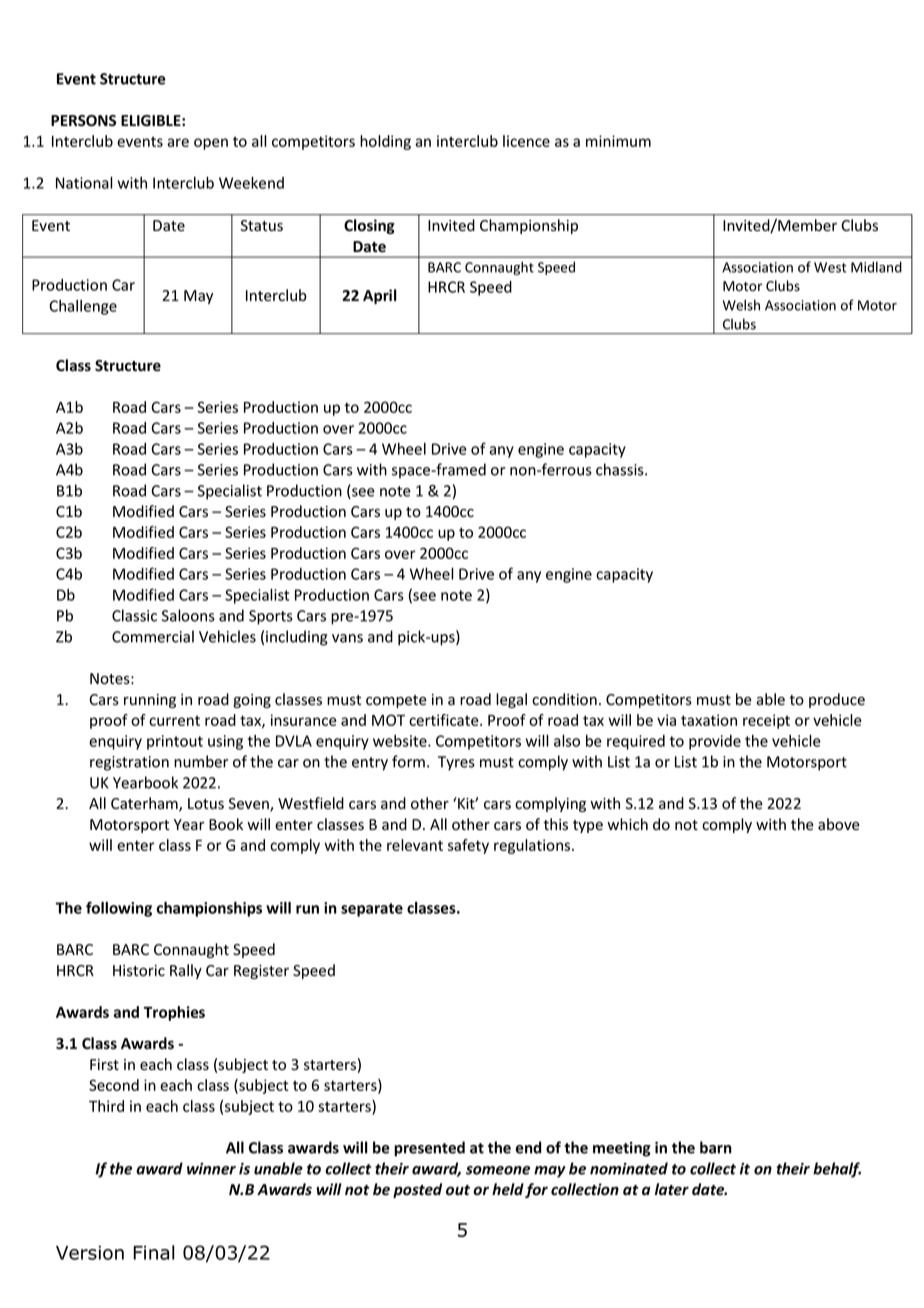 This document has width=924, height=1308. What do you see at coordinates (511, 700) in the document?
I see `legal` at bounding box center [511, 700].
